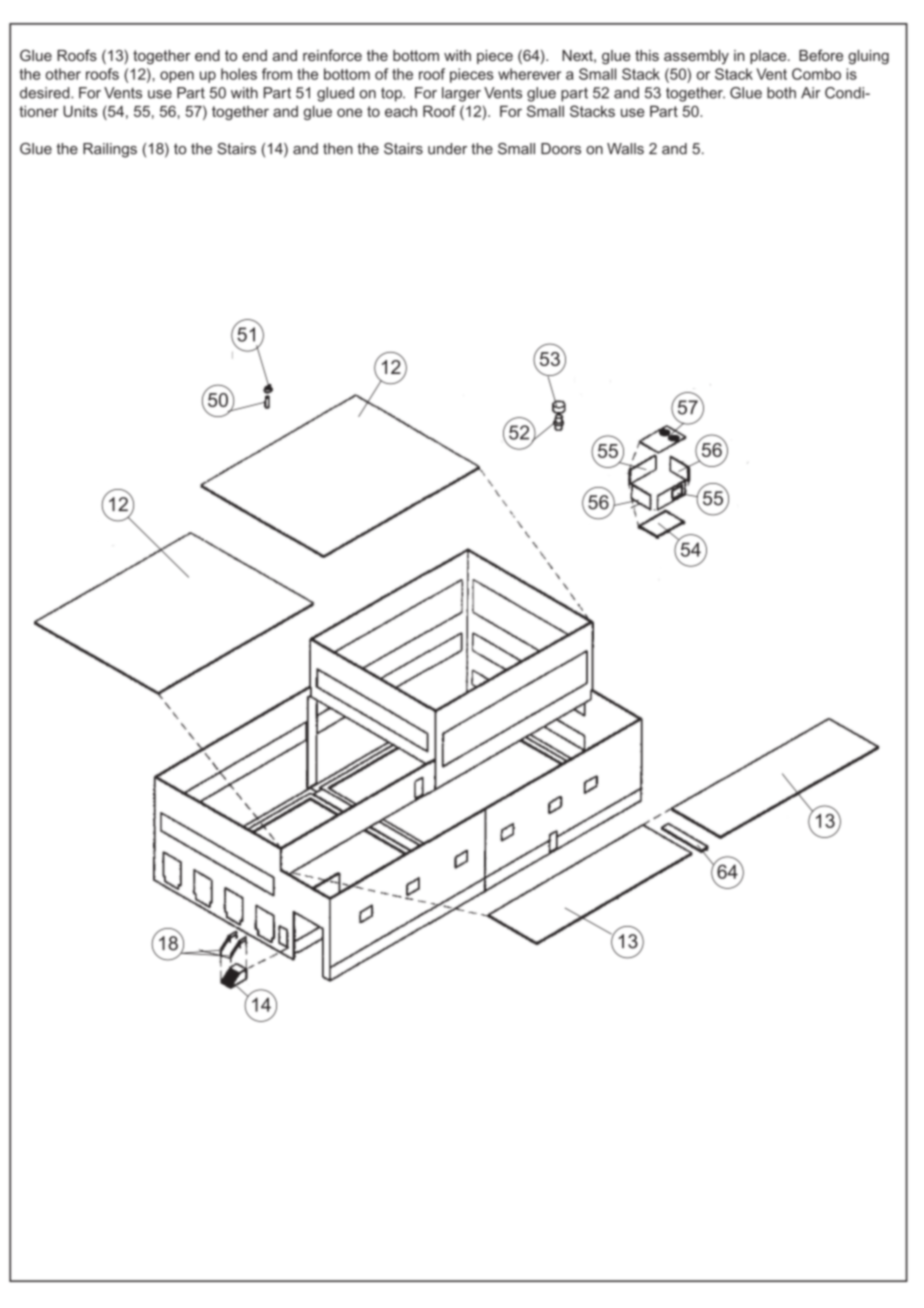 This screenshot has width=924, height=1308. What do you see at coordinates (110, 150) in the screenshot?
I see `Railings` at bounding box center [110, 150].
